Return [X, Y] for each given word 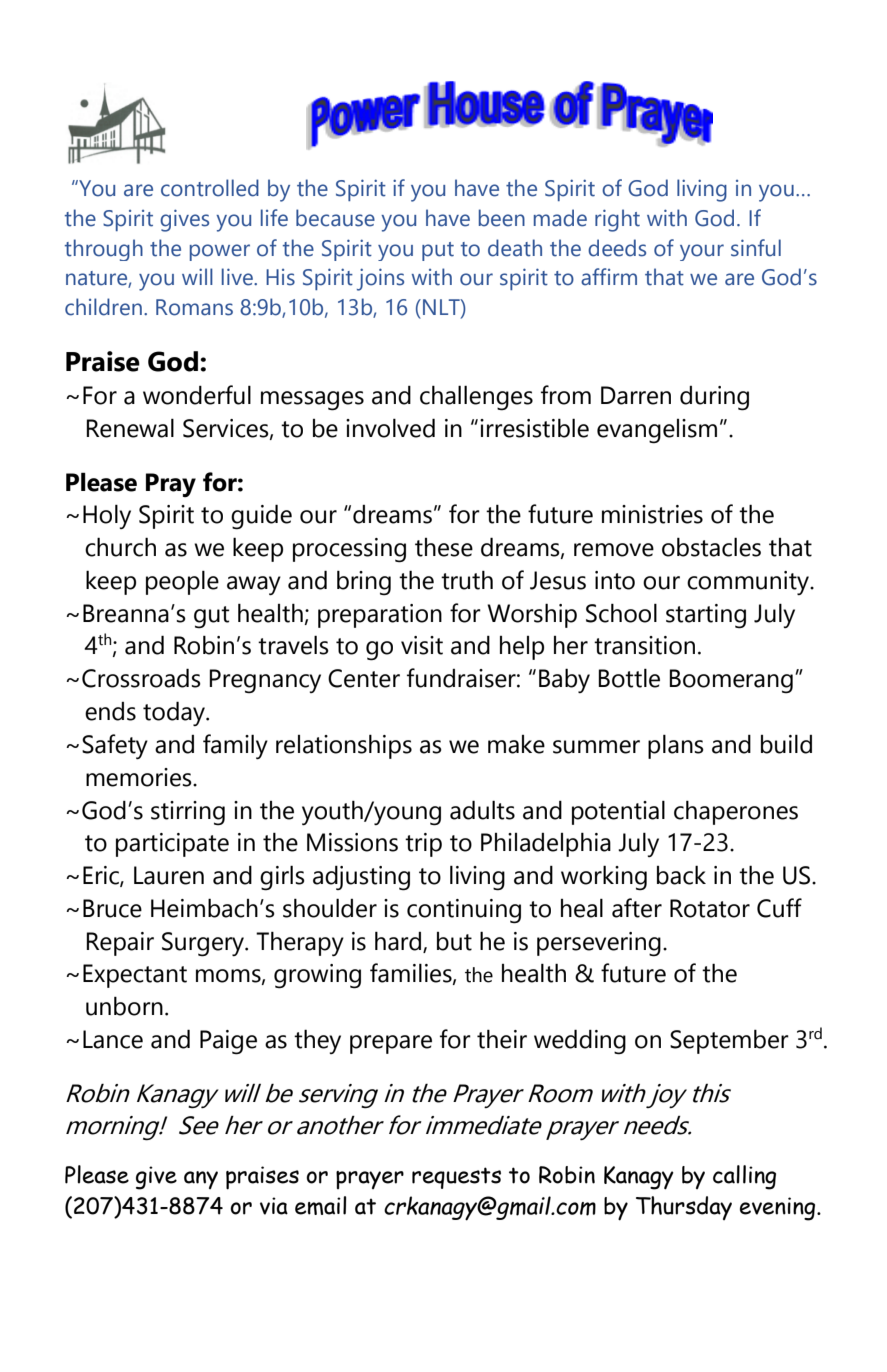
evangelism [657, 431]
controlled [210, 188]
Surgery [204, 944]
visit [422, 645]
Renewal [130, 428]
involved [390, 428]
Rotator [710, 908]
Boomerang [731, 681]
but [454, 941]
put [438, 251]
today [175, 713]
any [201, 1180]
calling [744, 1177]
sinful [756, 248]
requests [456, 1178]
